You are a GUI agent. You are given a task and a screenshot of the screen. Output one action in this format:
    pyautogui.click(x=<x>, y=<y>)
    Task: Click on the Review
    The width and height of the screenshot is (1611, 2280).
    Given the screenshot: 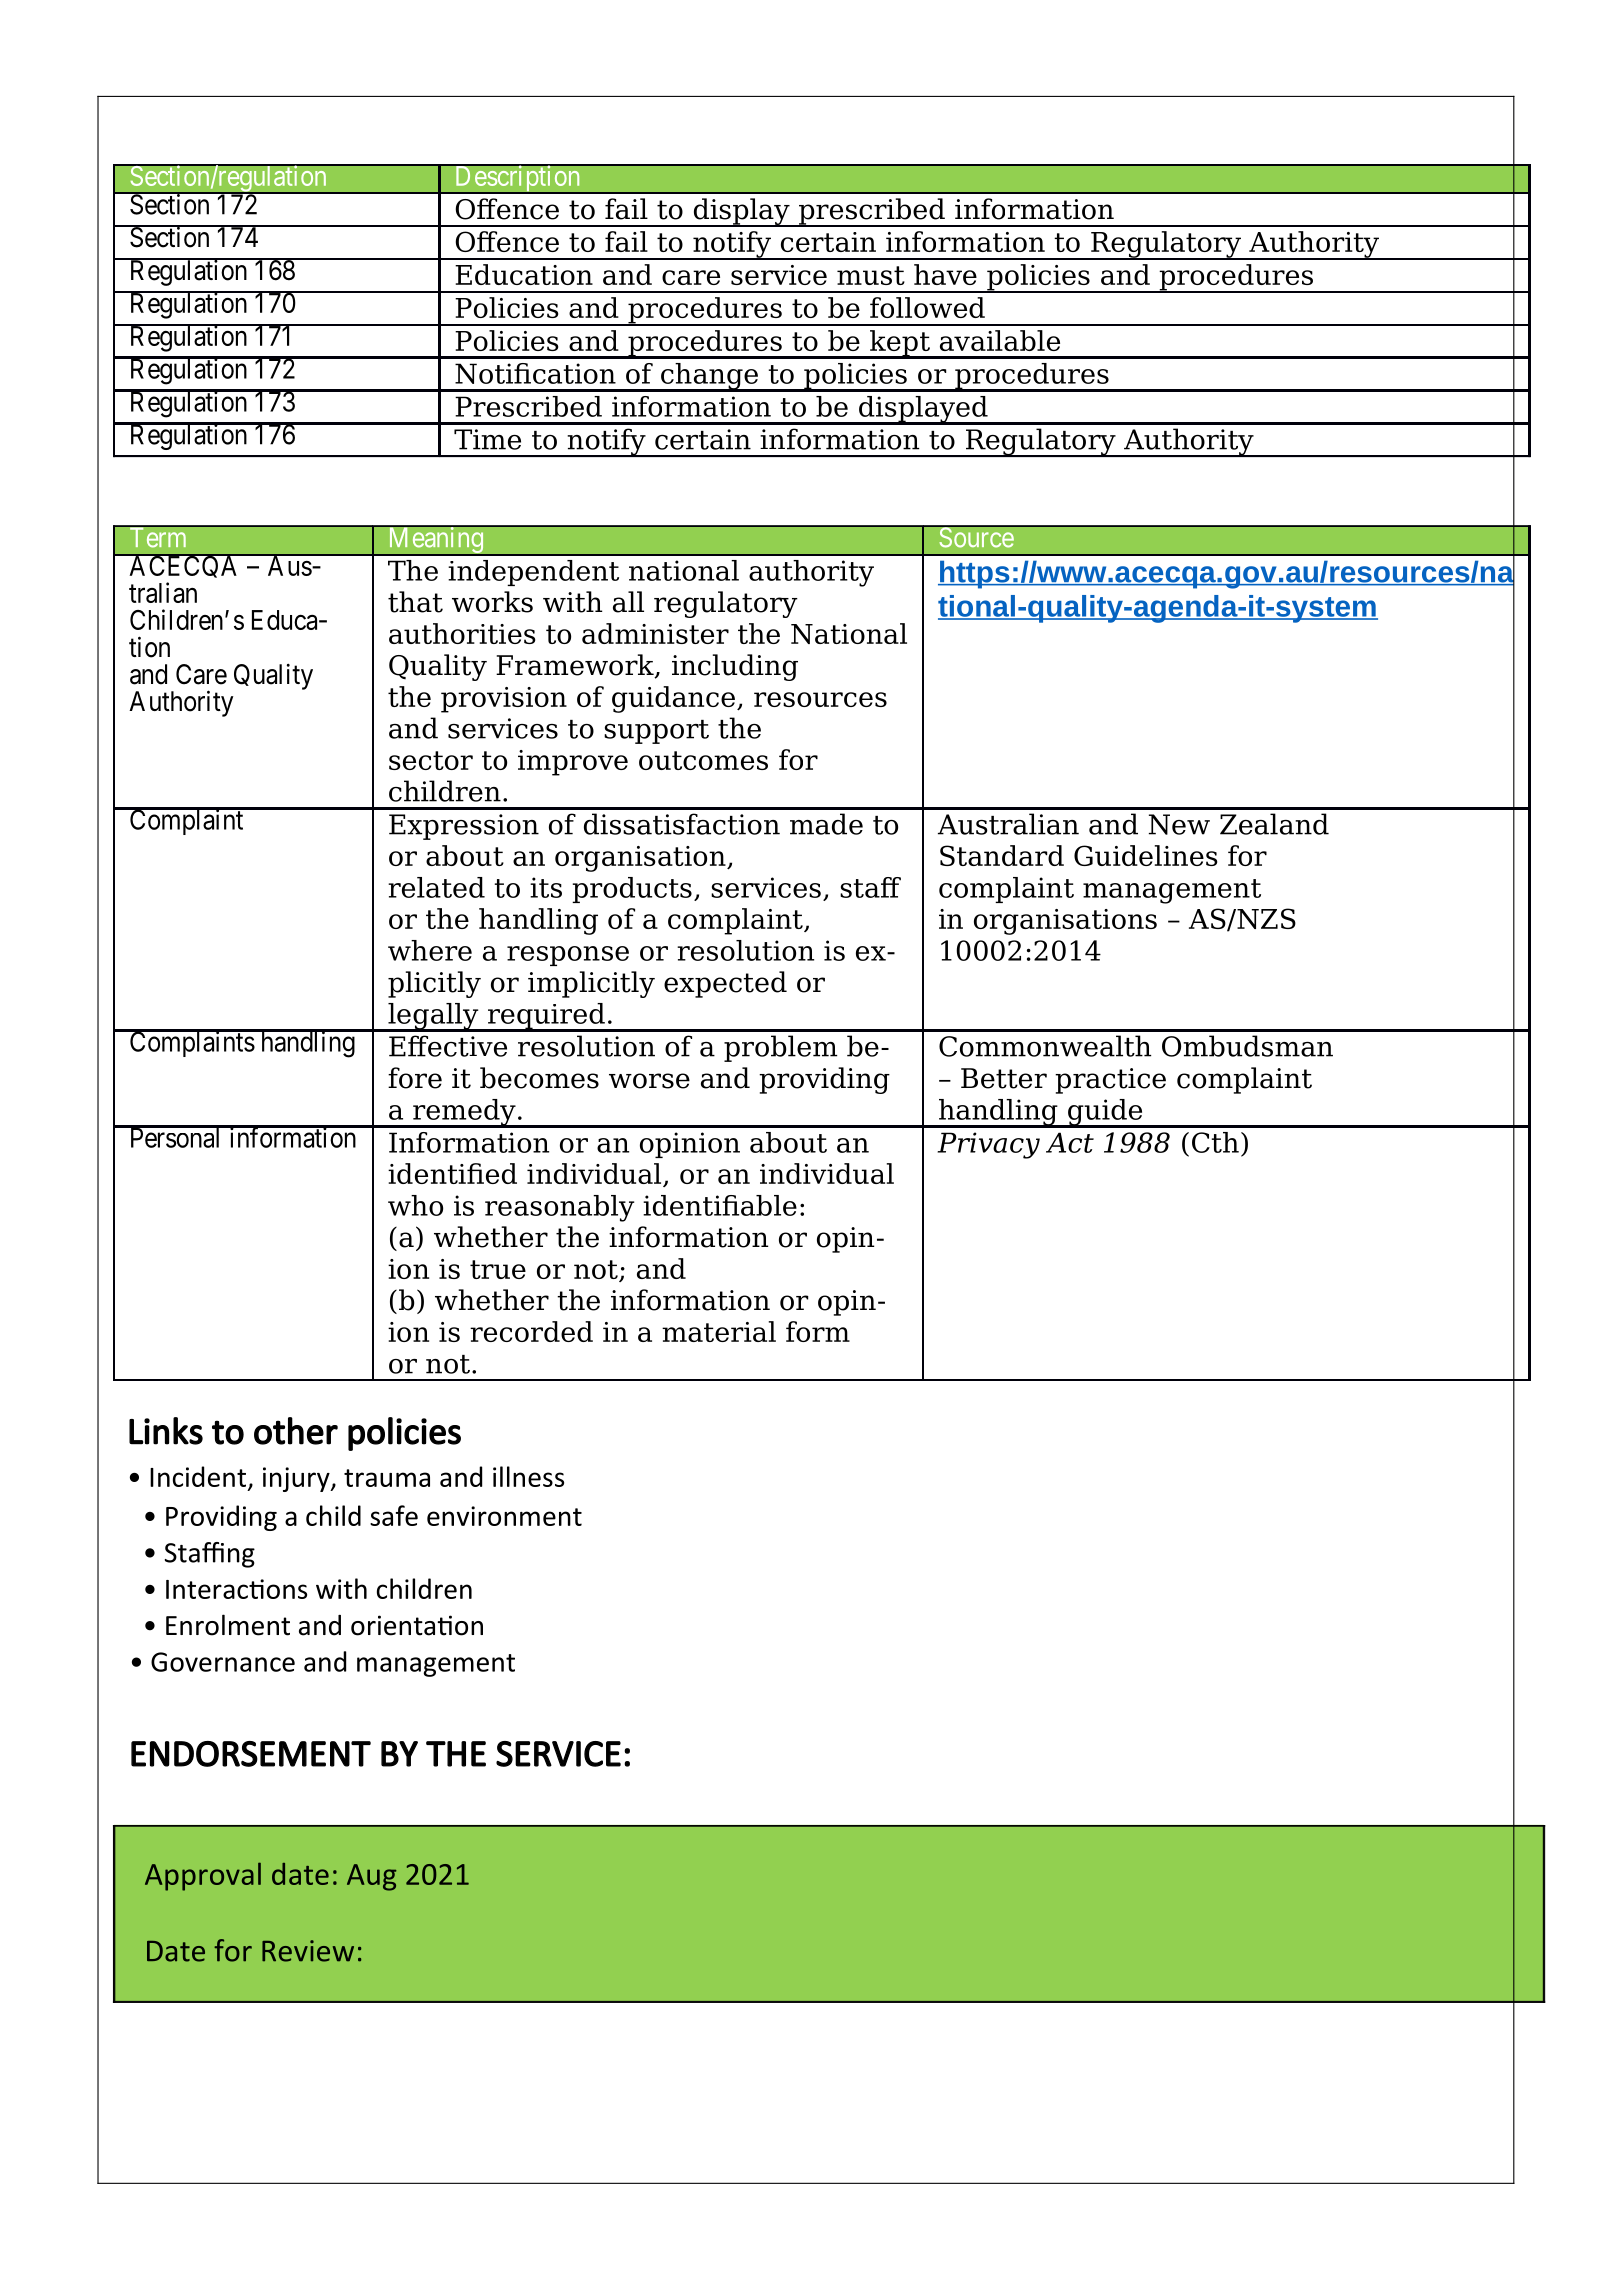 What is the action you would take?
    pyautogui.click(x=308, y=1951)
